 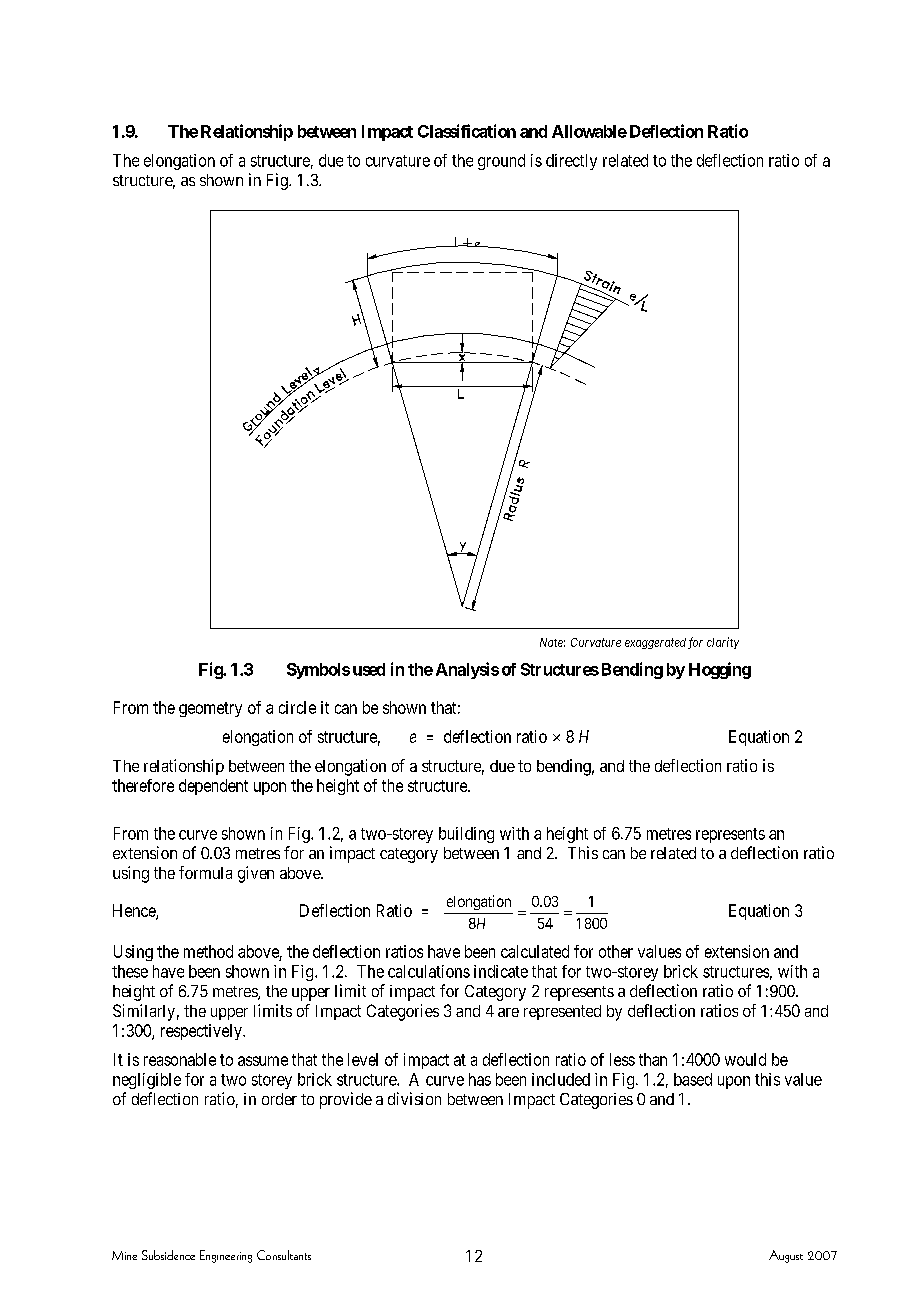 What do you see at coordinates (297, 707) in the screenshot?
I see `circle` at bounding box center [297, 707].
